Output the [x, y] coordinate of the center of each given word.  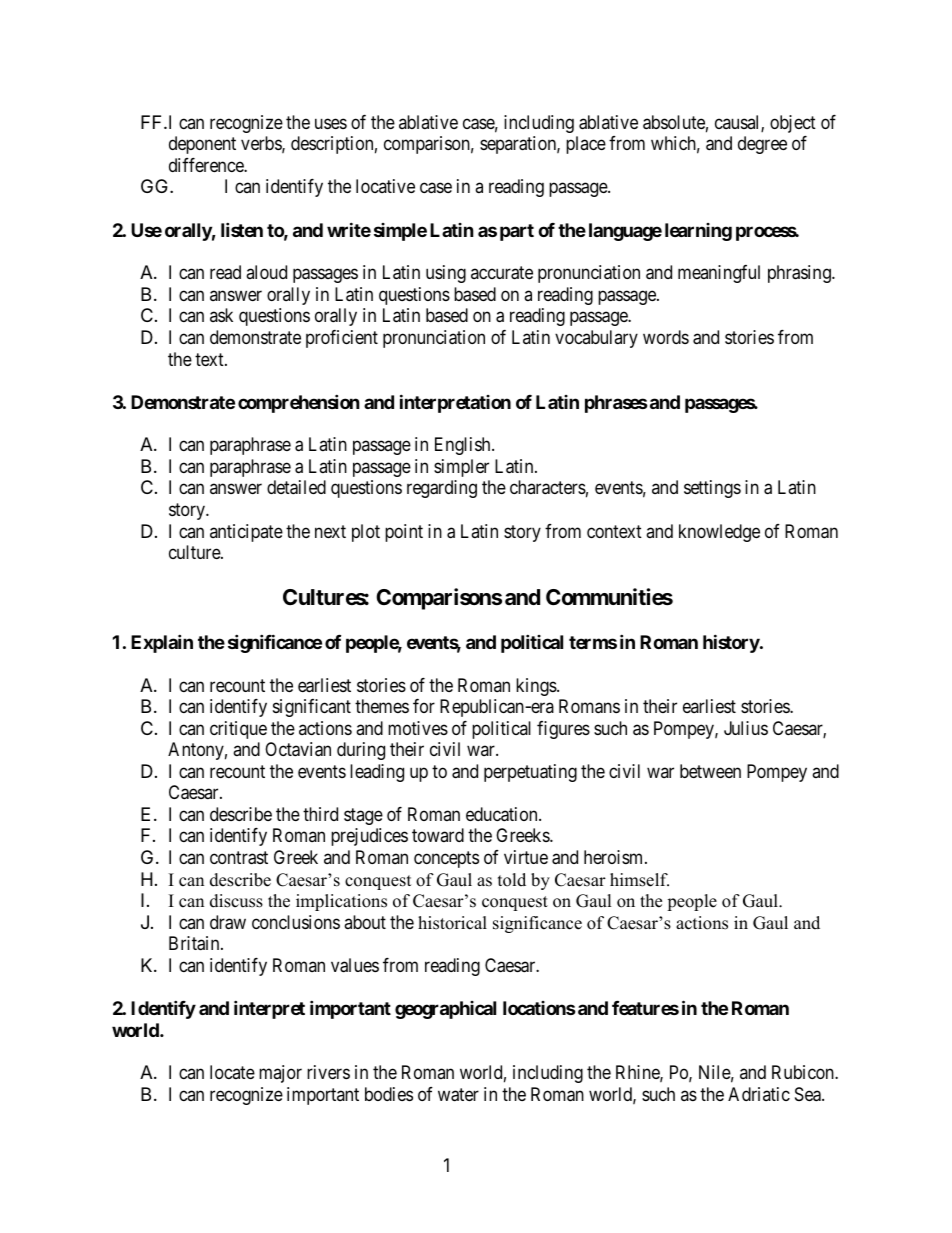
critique [238, 730]
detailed [296, 487]
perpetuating [530, 773]
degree [762, 145]
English [464, 446]
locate [232, 1072]
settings [712, 489]
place [586, 145]
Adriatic [759, 1094]
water [458, 1095]
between [710, 771]
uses [331, 123]
